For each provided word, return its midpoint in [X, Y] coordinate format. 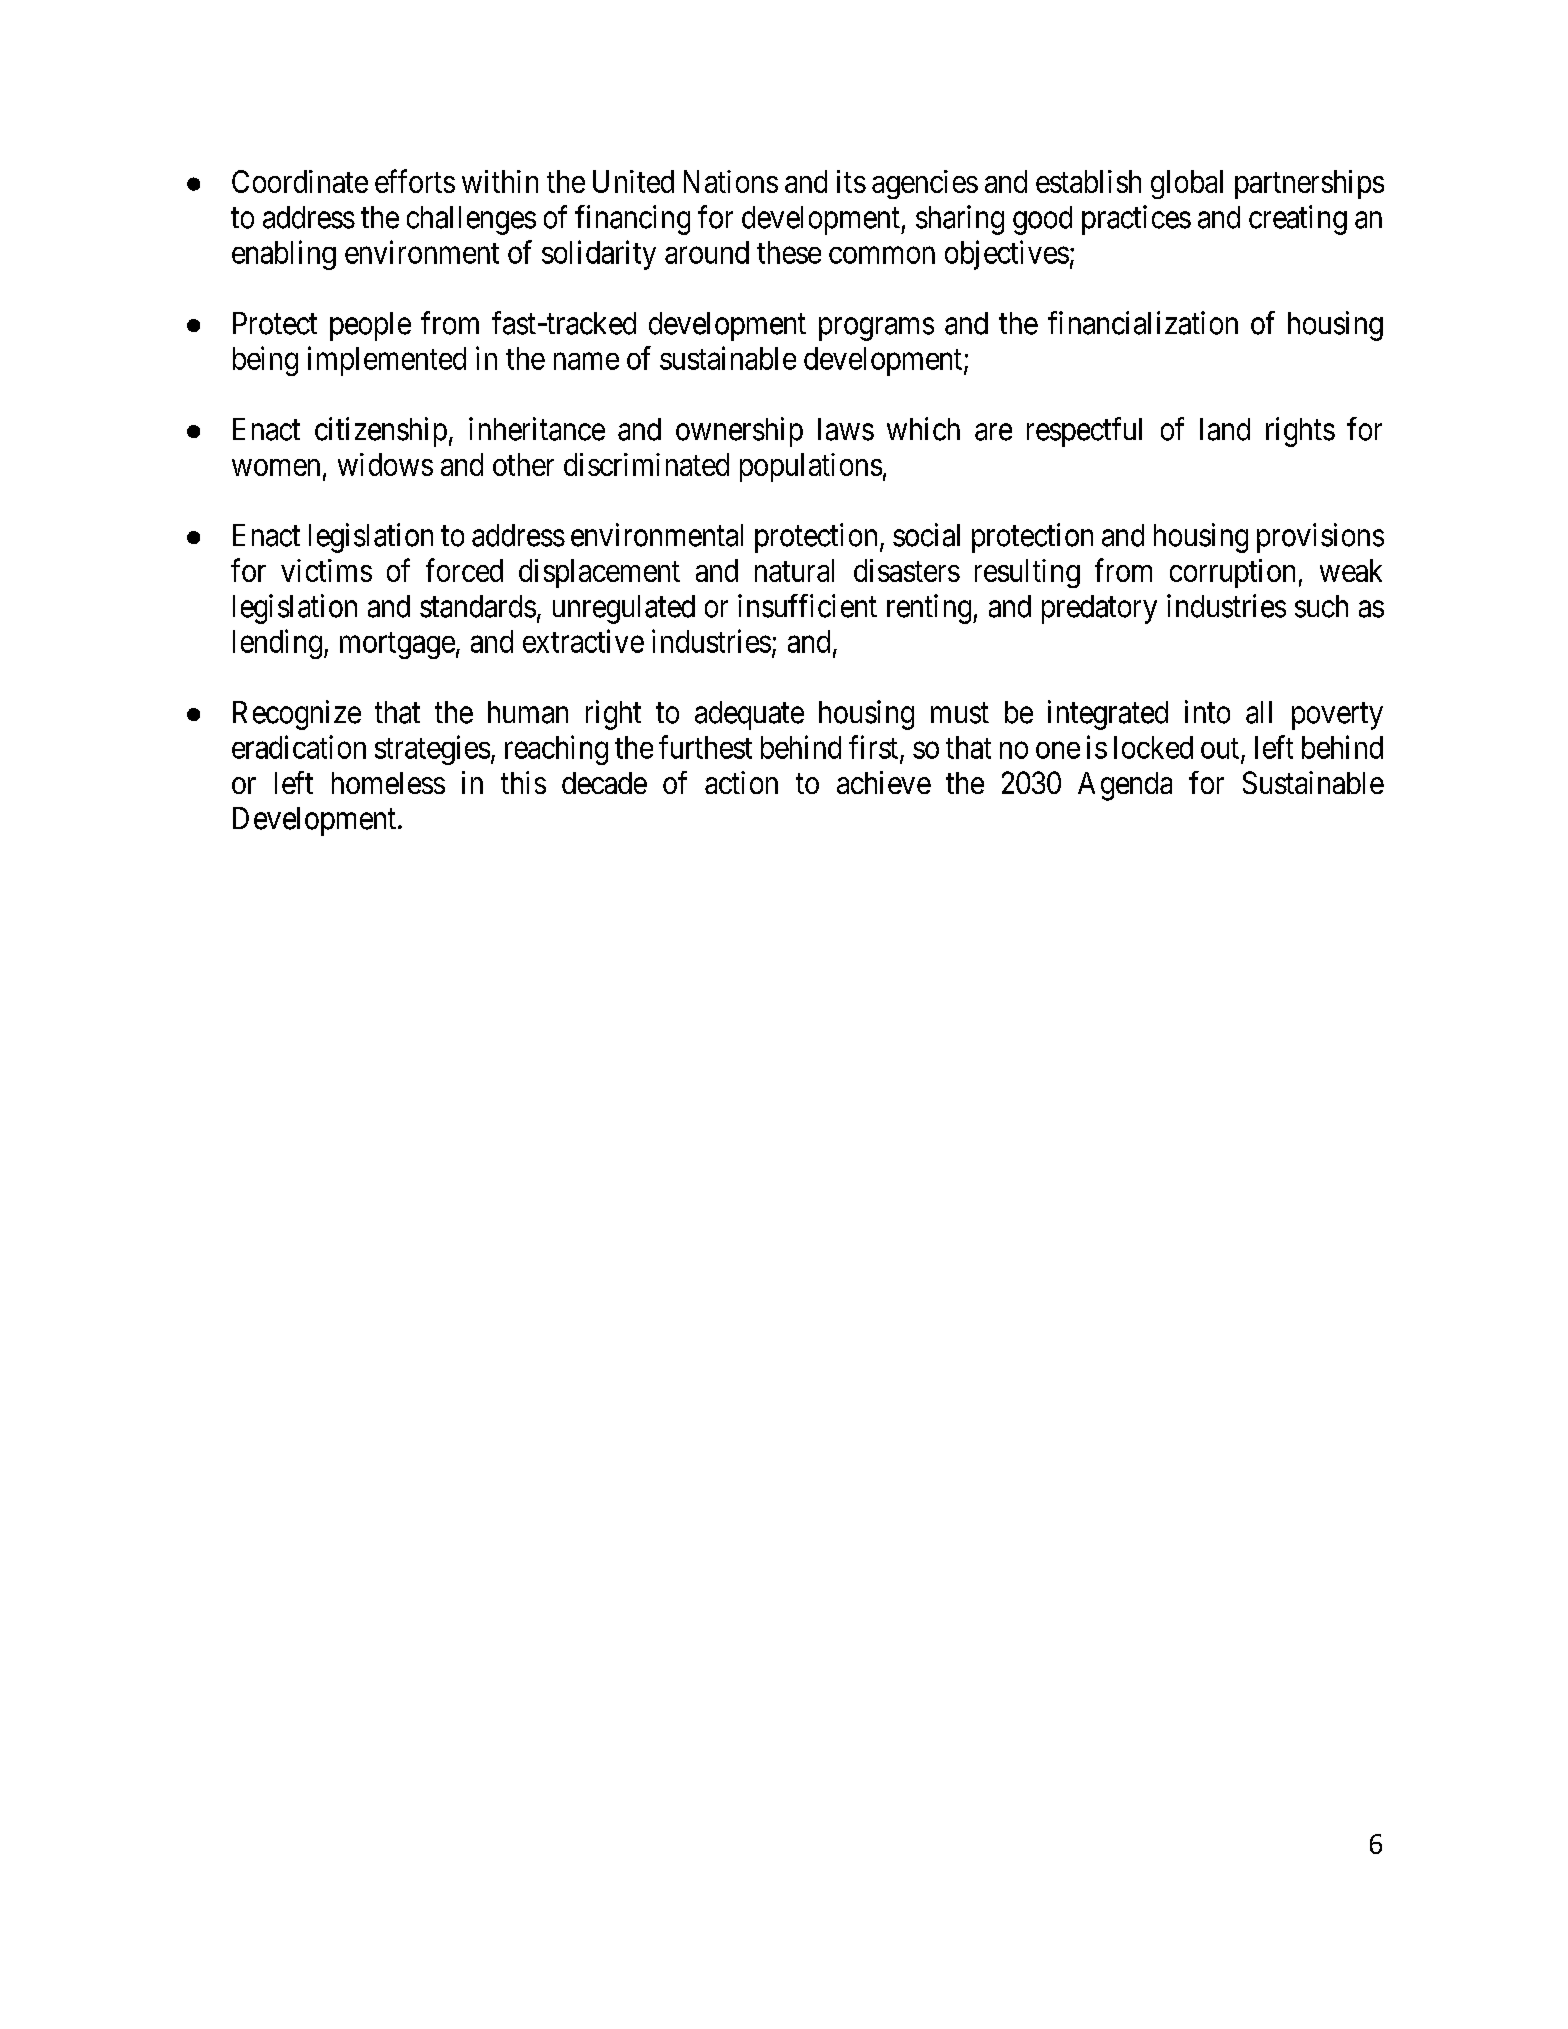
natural [794, 570]
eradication [299, 747]
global [1187, 184]
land [1225, 429]
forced [464, 570]
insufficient [807, 606]
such [1321, 606]
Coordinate [300, 181]
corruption [1232, 573]
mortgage [397, 645]
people [370, 326]
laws [846, 429]
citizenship [381, 432]
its [851, 181]
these [789, 252]
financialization [1143, 323]
